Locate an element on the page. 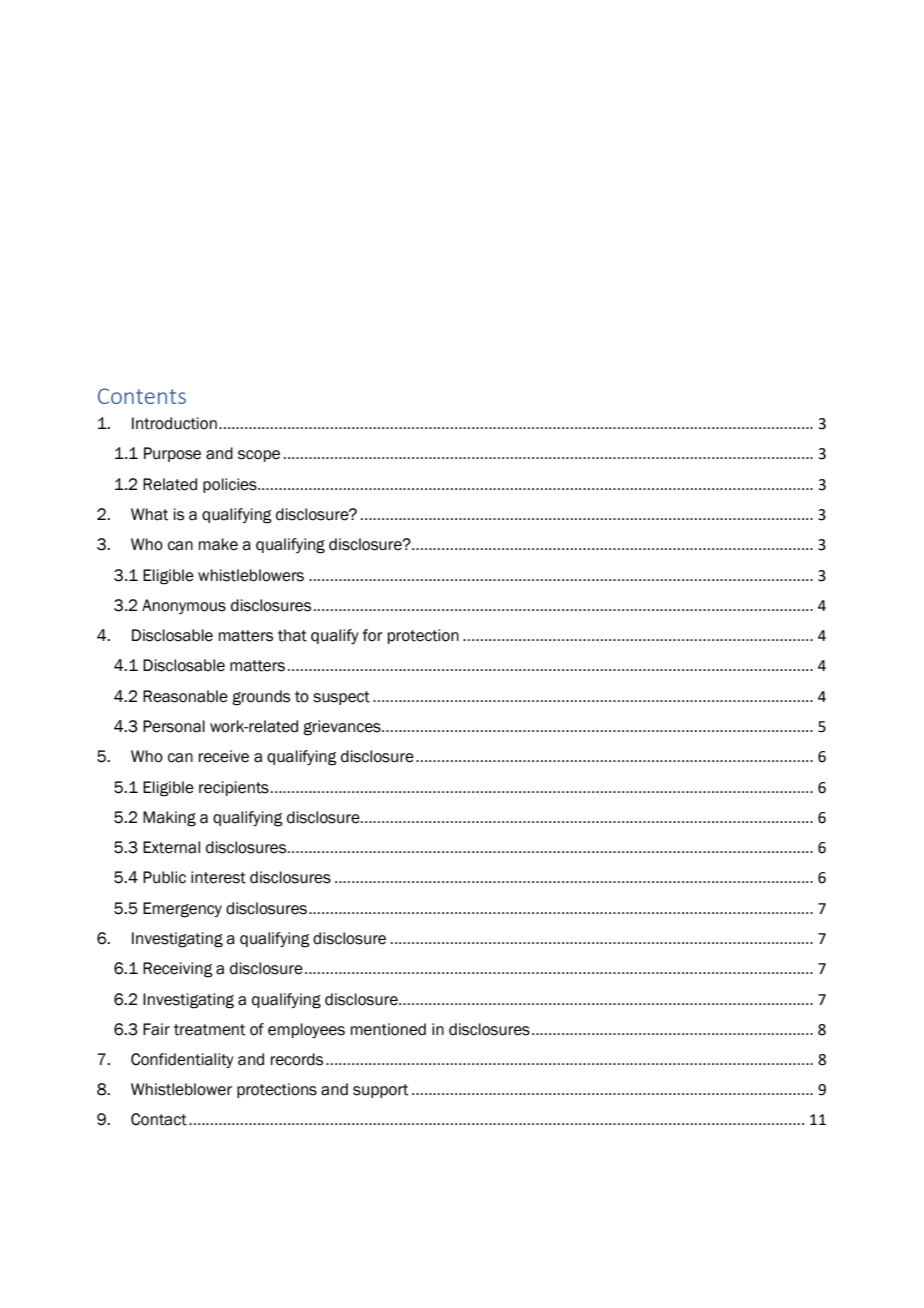 The image size is (924, 1308). employees is located at coordinates (306, 1030).
